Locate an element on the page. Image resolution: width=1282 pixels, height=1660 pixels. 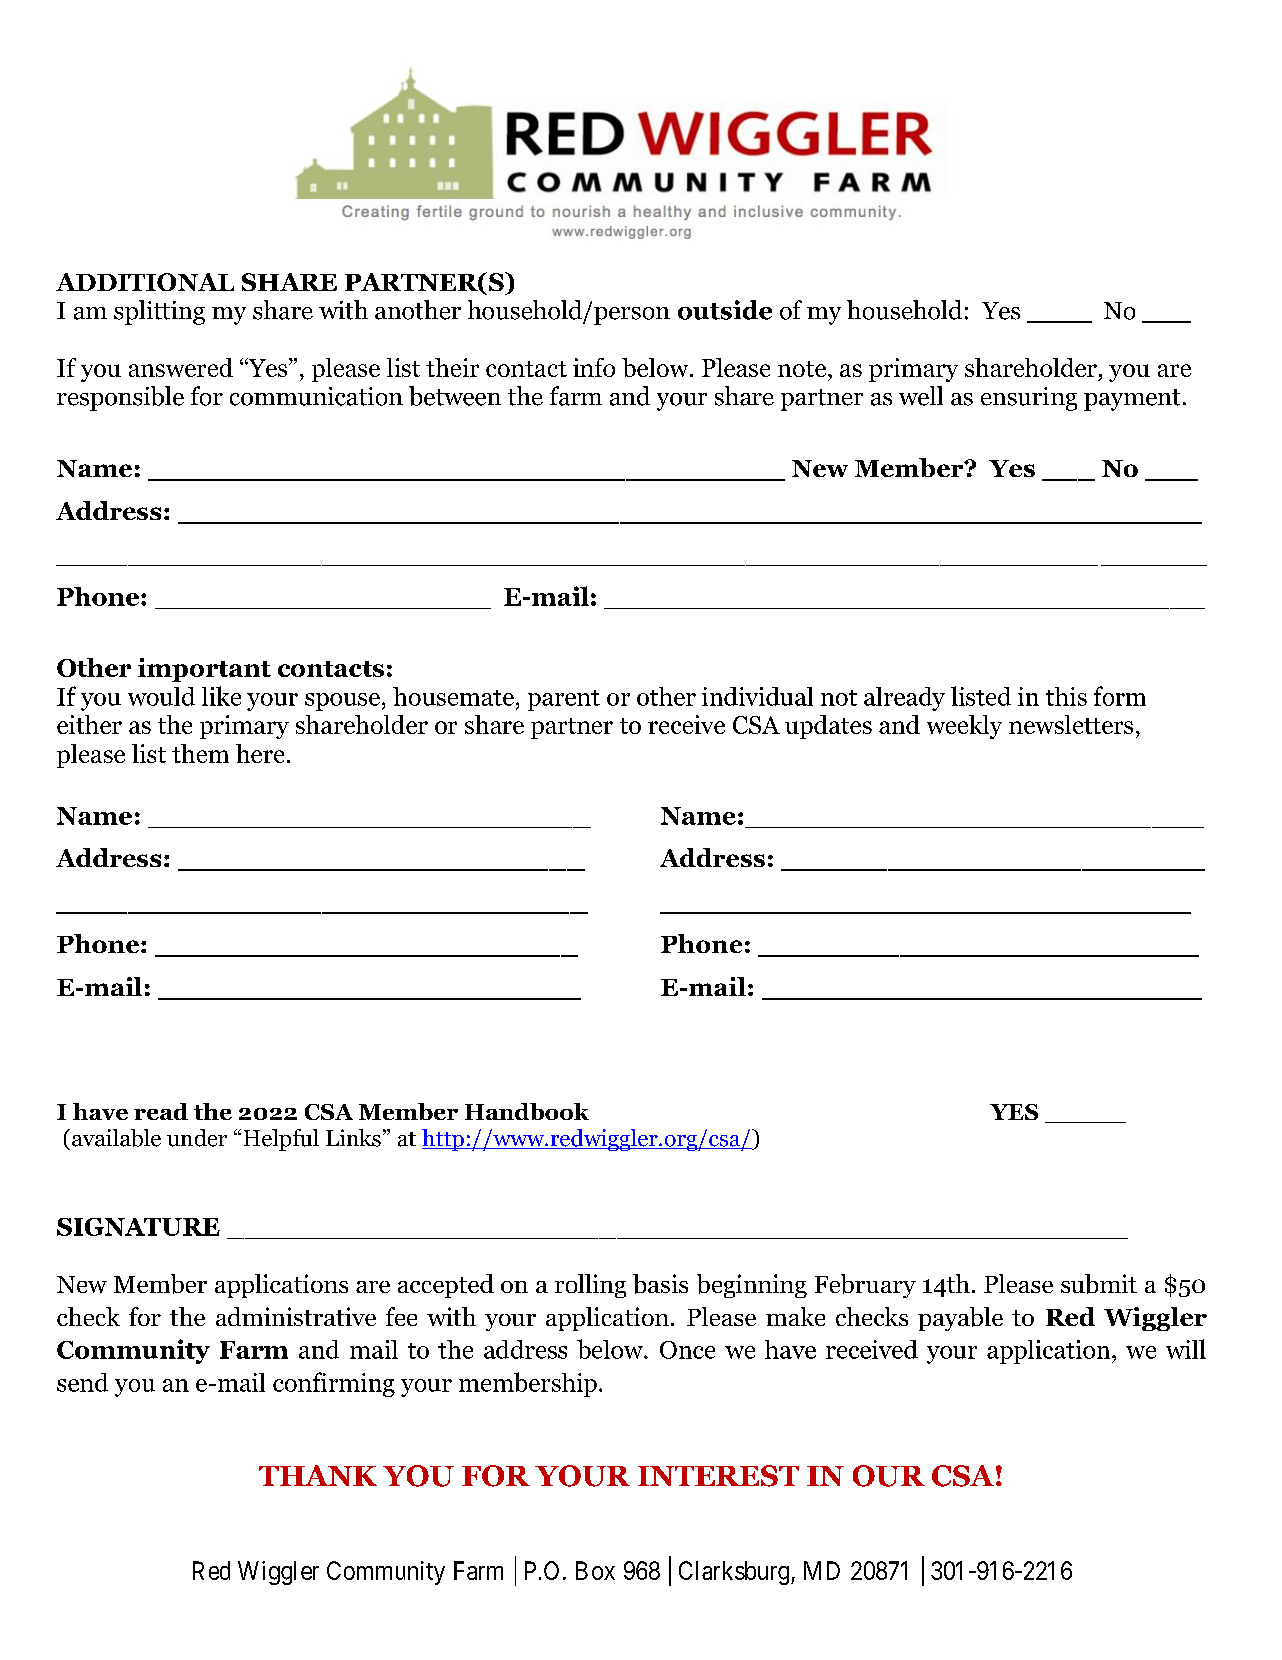
basis is located at coordinates (660, 1284).
